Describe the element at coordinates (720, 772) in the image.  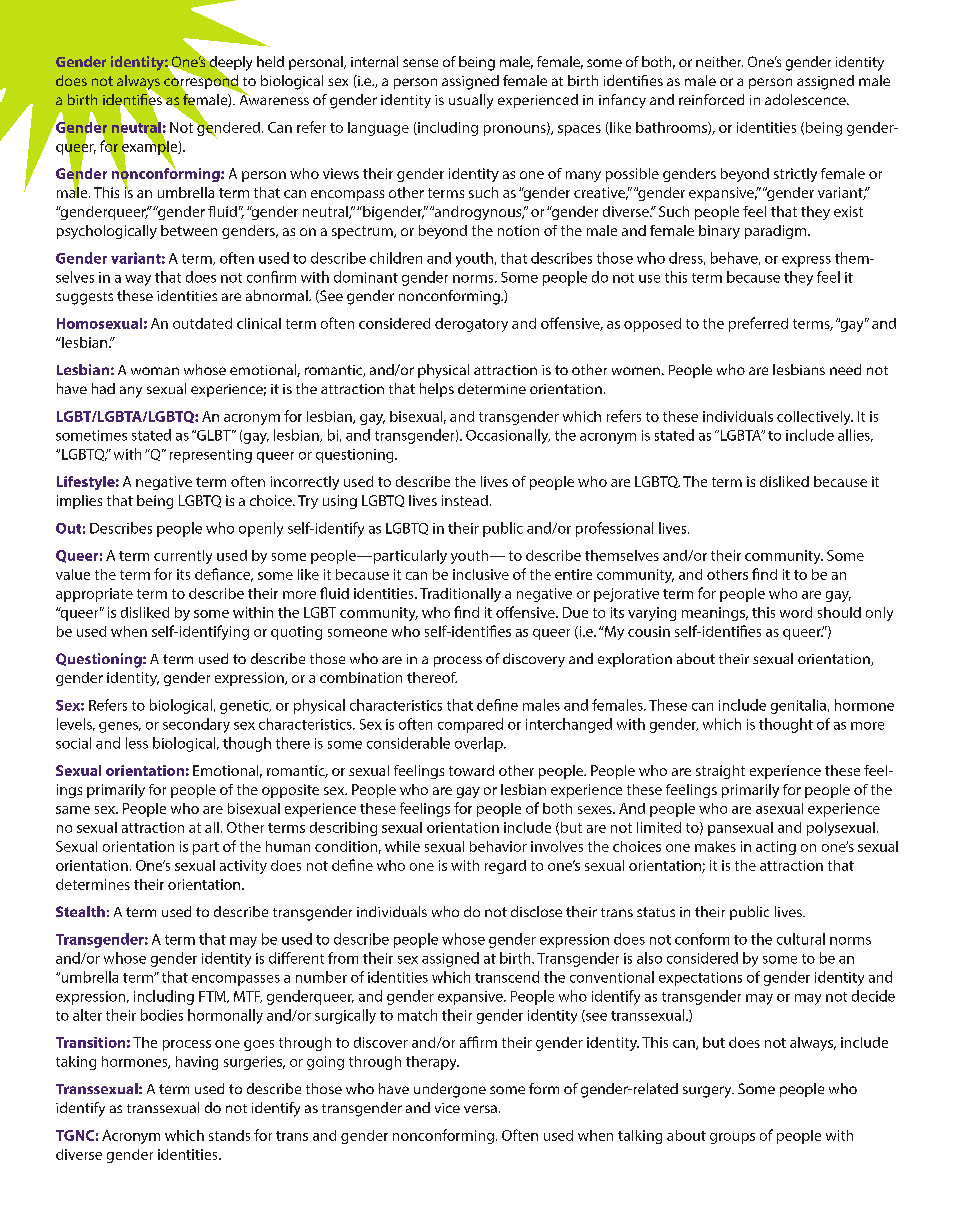
I see `straight` at that location.
